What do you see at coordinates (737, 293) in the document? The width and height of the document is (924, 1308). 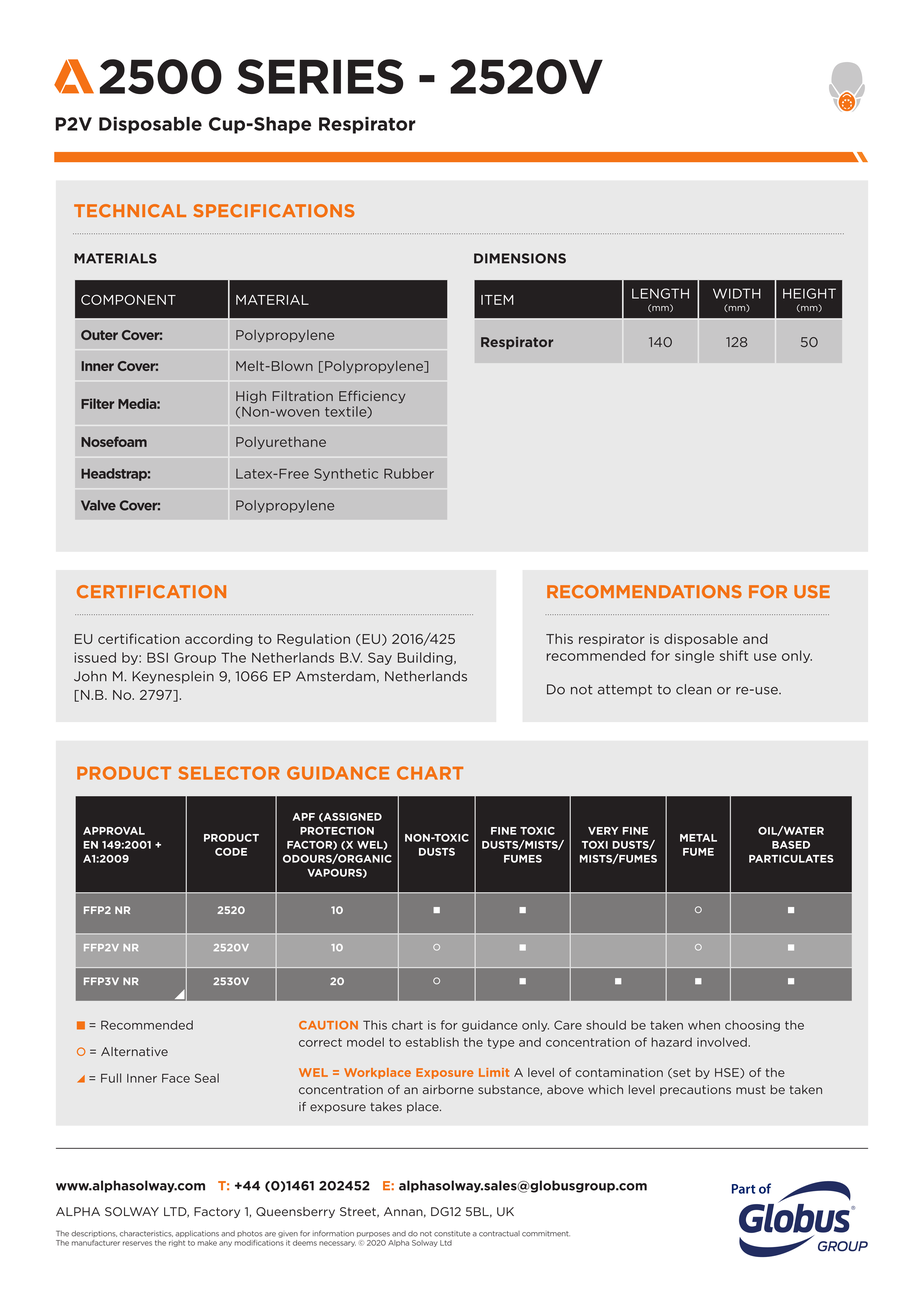 I see `WIDTH` at bounding box center [737, 293].
